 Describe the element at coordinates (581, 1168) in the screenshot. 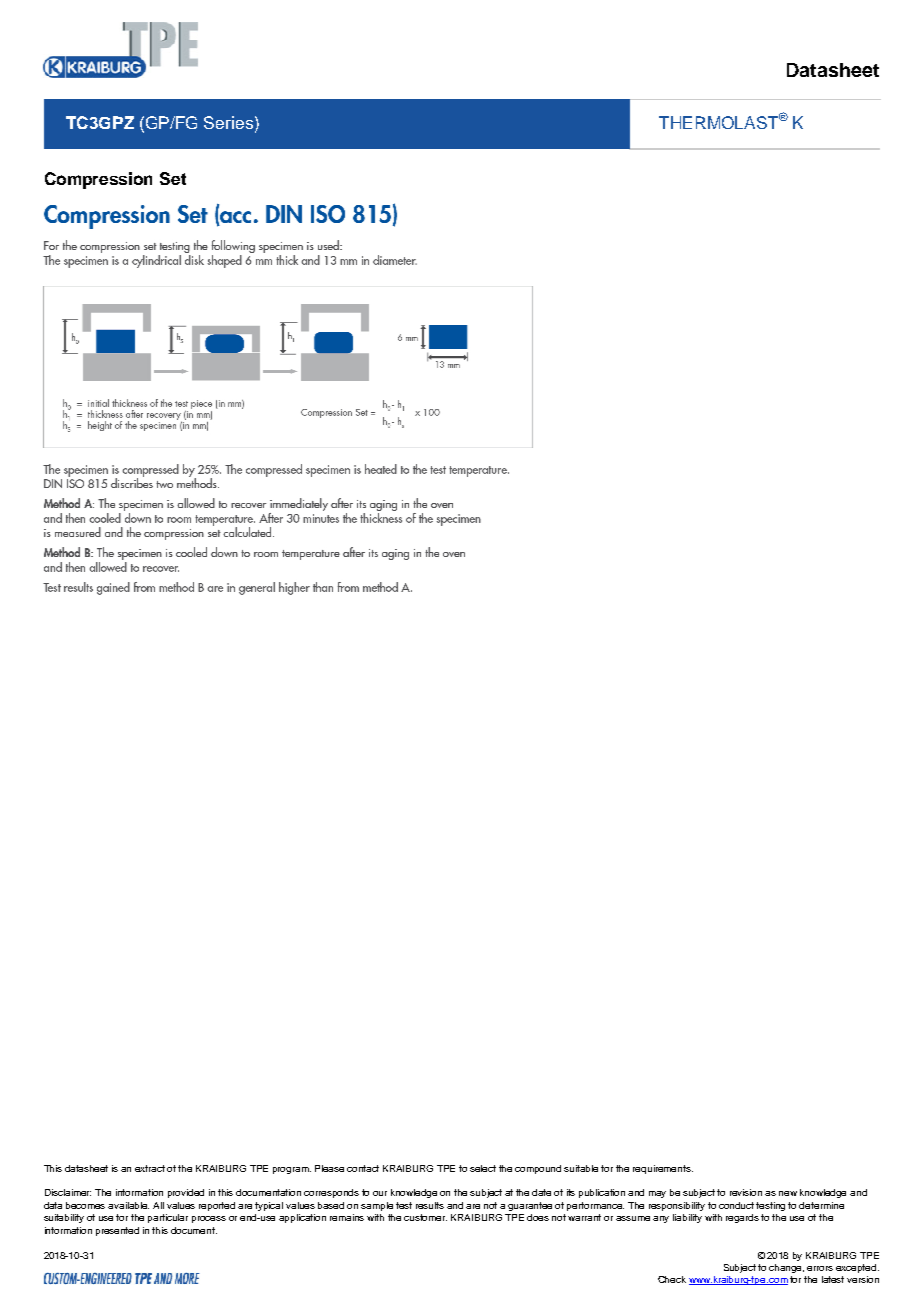

I see `suitable` at that location.
